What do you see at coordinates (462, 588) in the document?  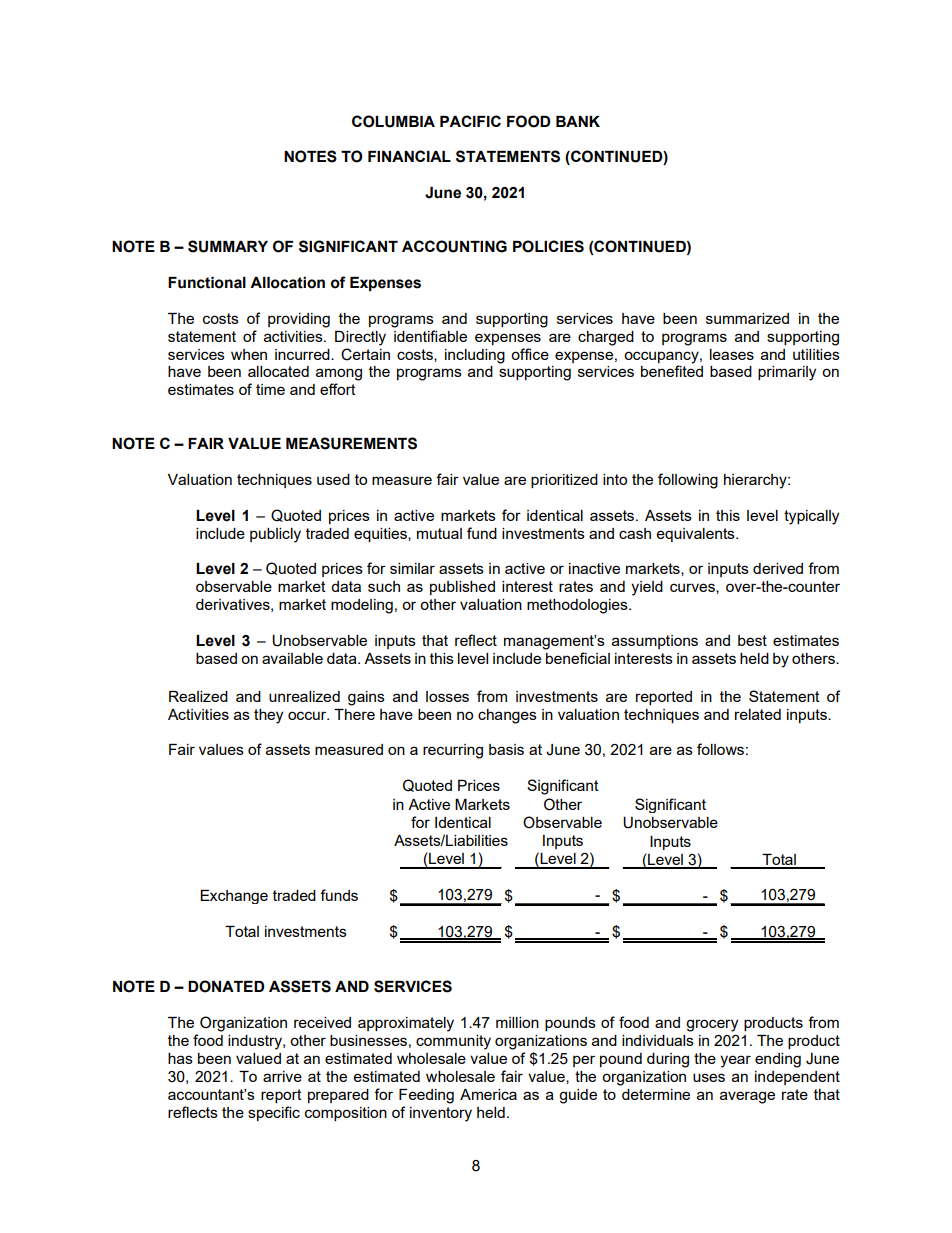 I see `published` at bounding box center [462, 588].
